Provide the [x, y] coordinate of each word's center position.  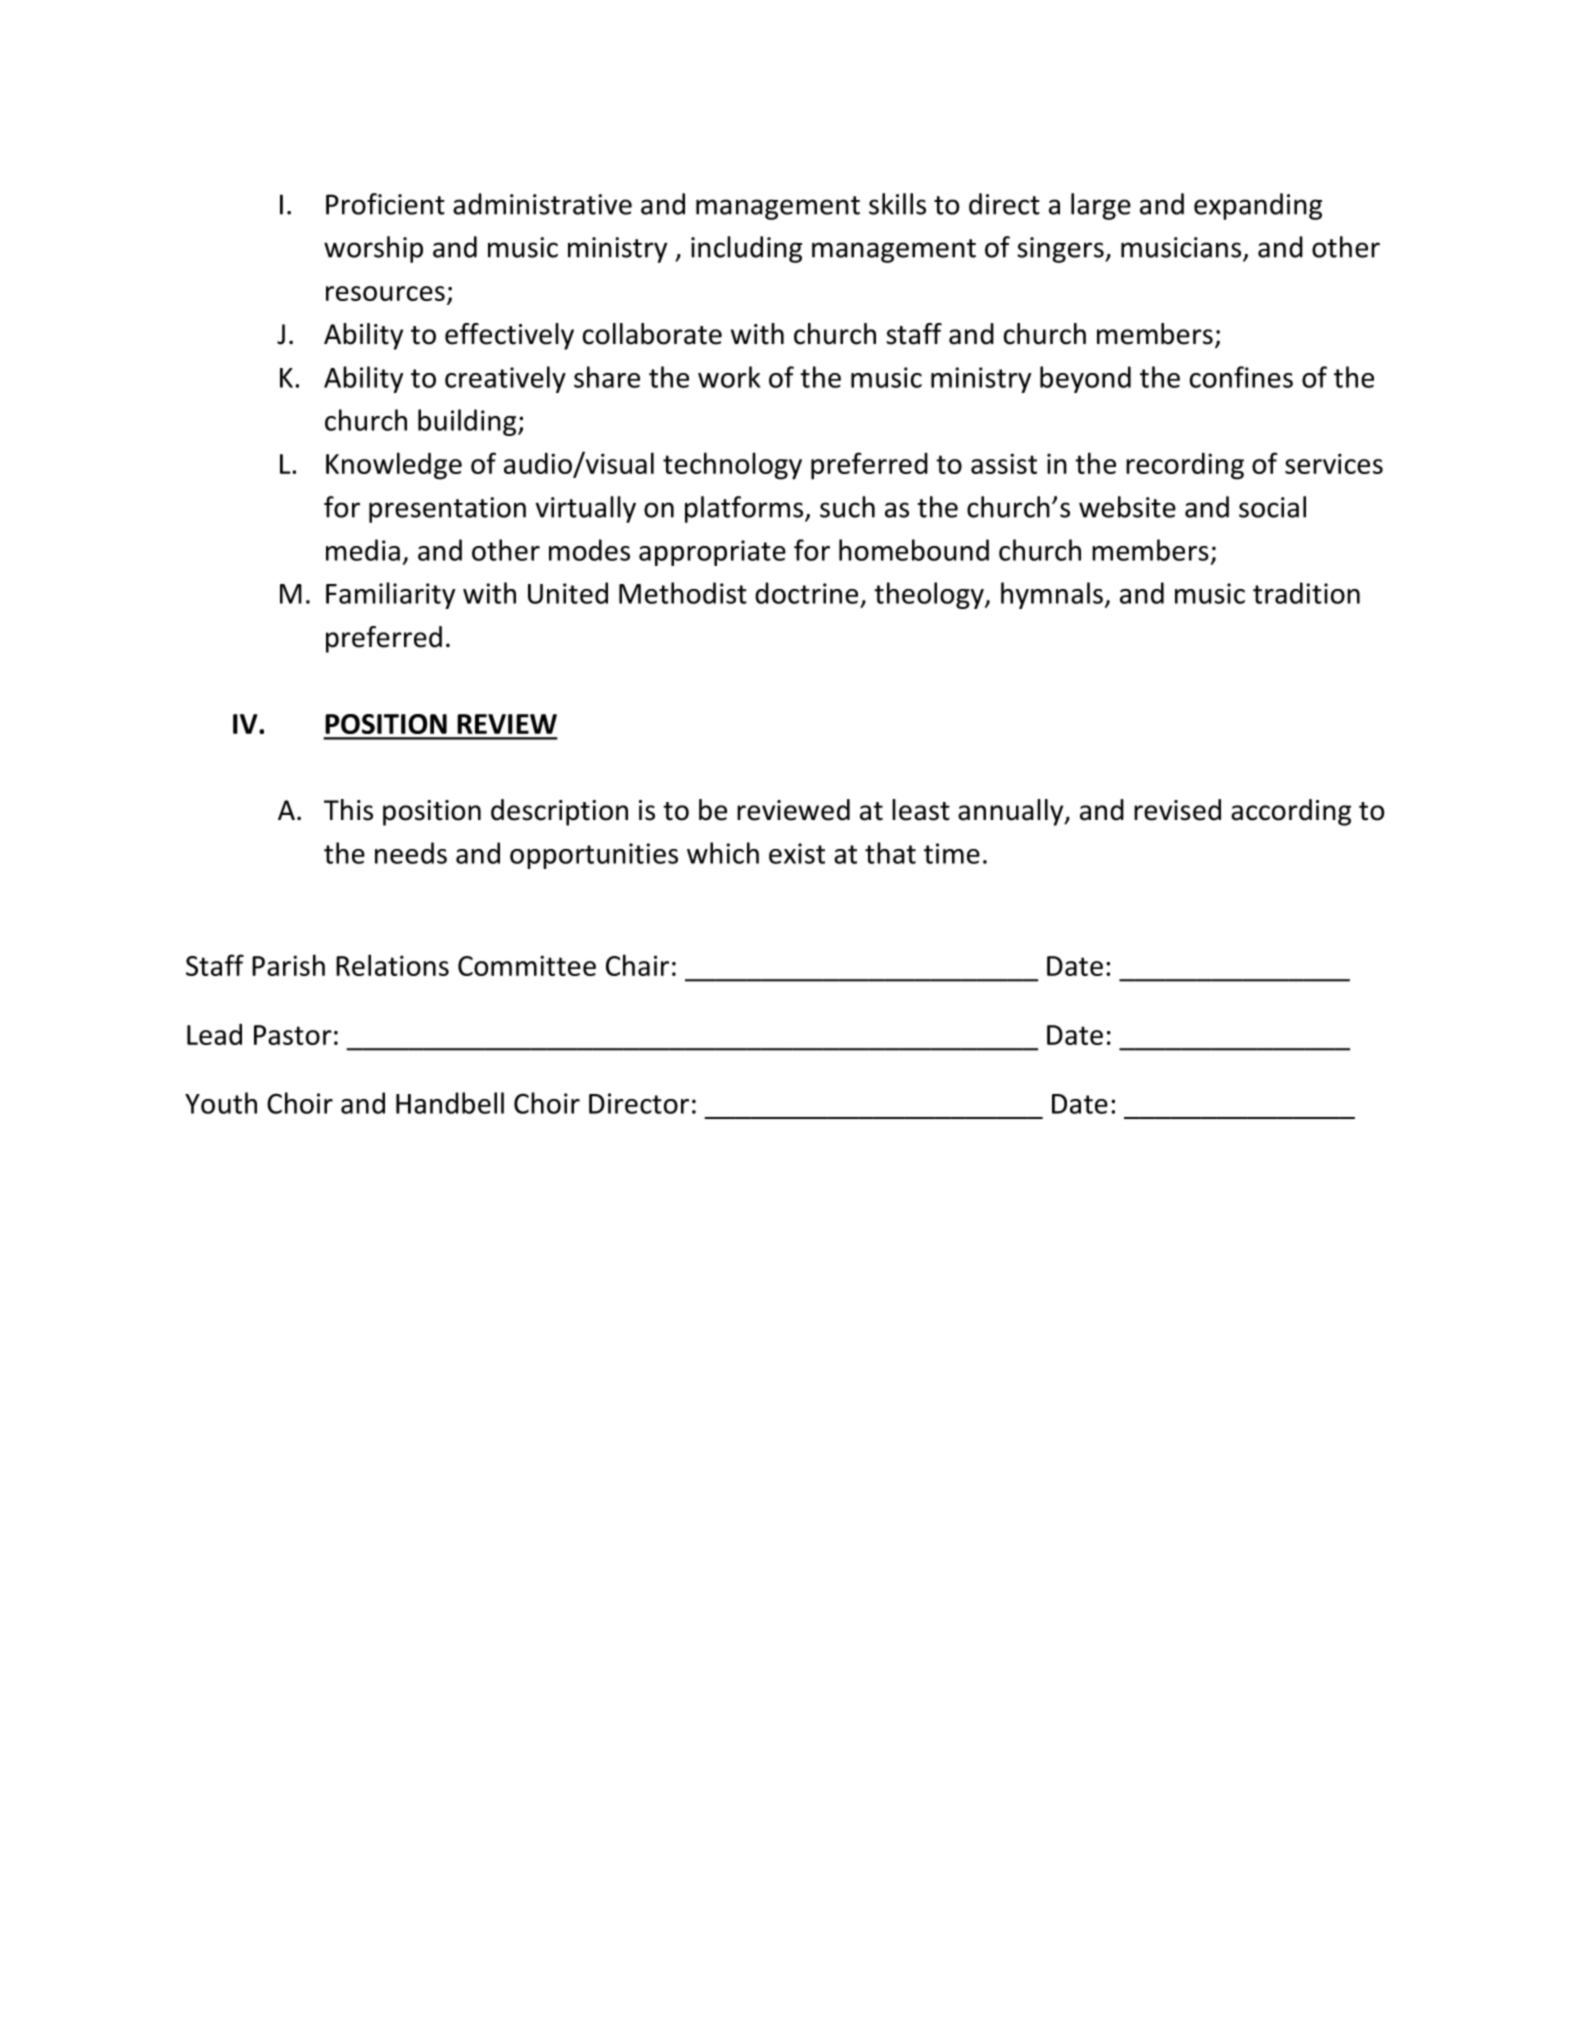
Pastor [293, 1035]
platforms [745, 509]
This [348, 810]
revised [1177, 810]
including [746, 249]
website [1127, 507]
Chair [637, 965]
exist [797, 853]
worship [373, 249]
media [363, 550]
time [952, 853]
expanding [1258, 206]
